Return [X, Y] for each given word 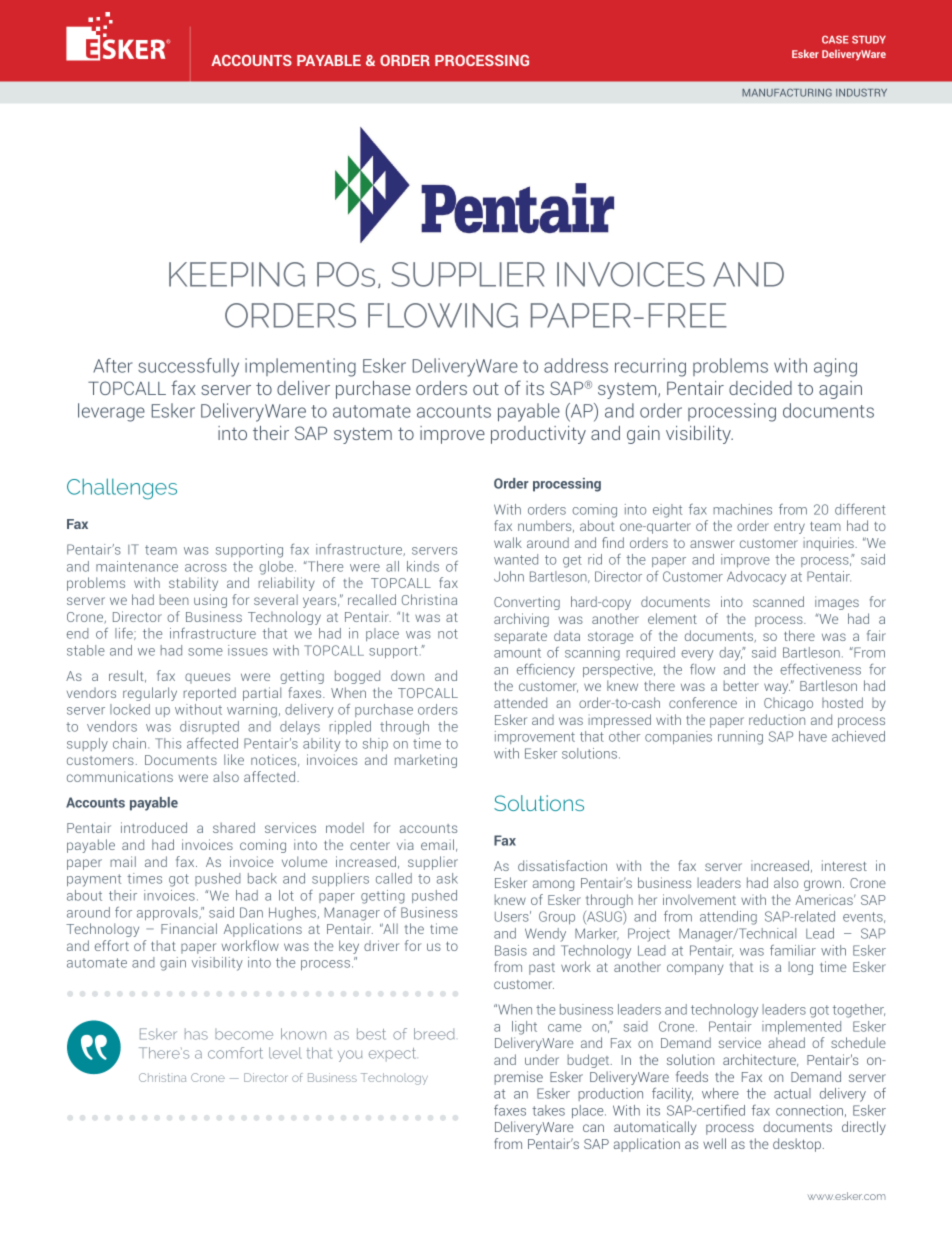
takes [548, 1110]
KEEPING [237, 274]
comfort [235, 1053]
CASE [835, 39]
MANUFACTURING [787, 93]
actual [792, 1093]
